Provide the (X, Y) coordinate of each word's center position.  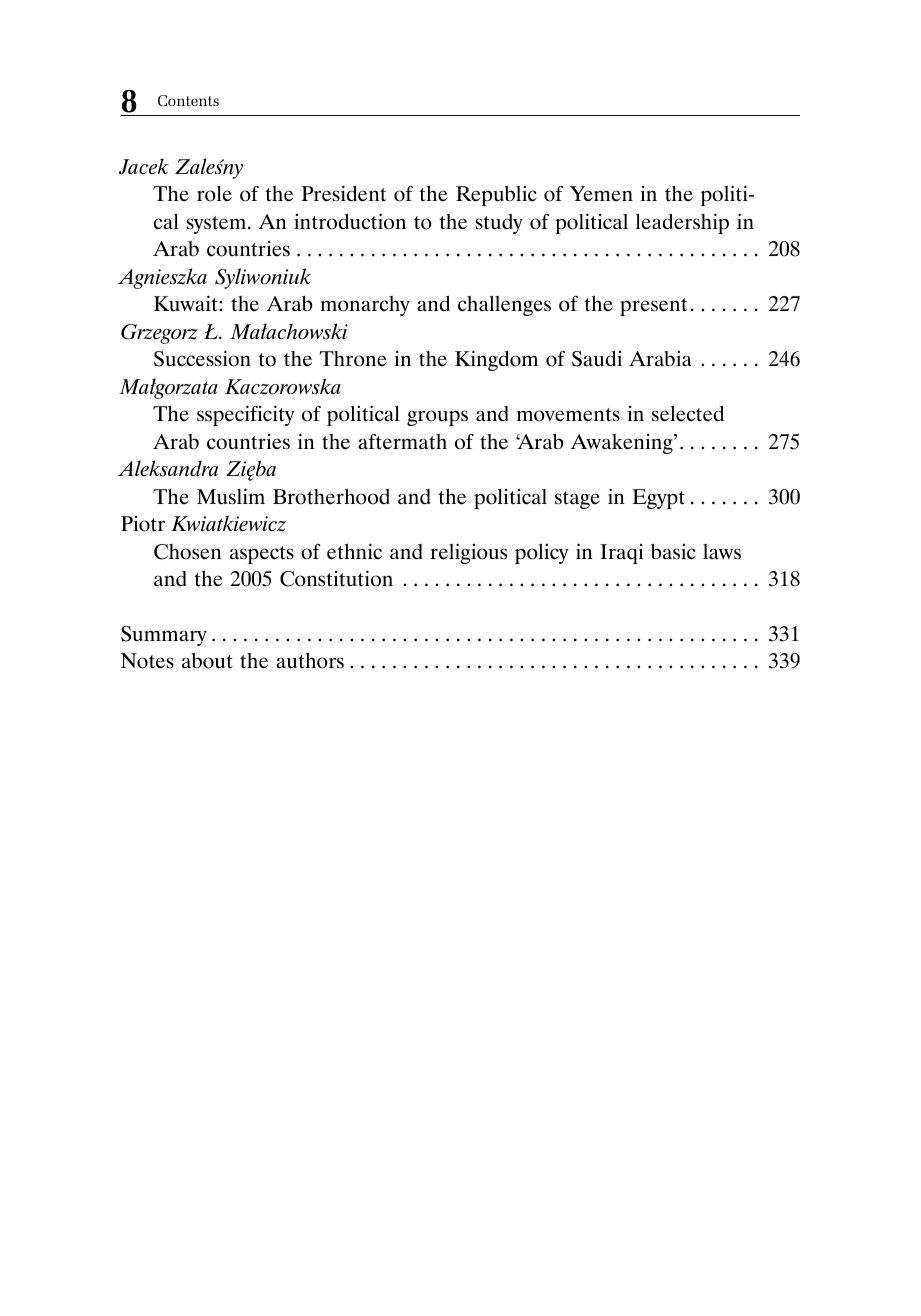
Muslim (231, 496)
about (207, 661)
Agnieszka (162, 278)
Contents (188, 101)
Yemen (601, 194)
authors (310, 661)
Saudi (597, 359)
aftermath (402, 442)
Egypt (658, 499)
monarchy (365, 306)
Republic (496, 196)
